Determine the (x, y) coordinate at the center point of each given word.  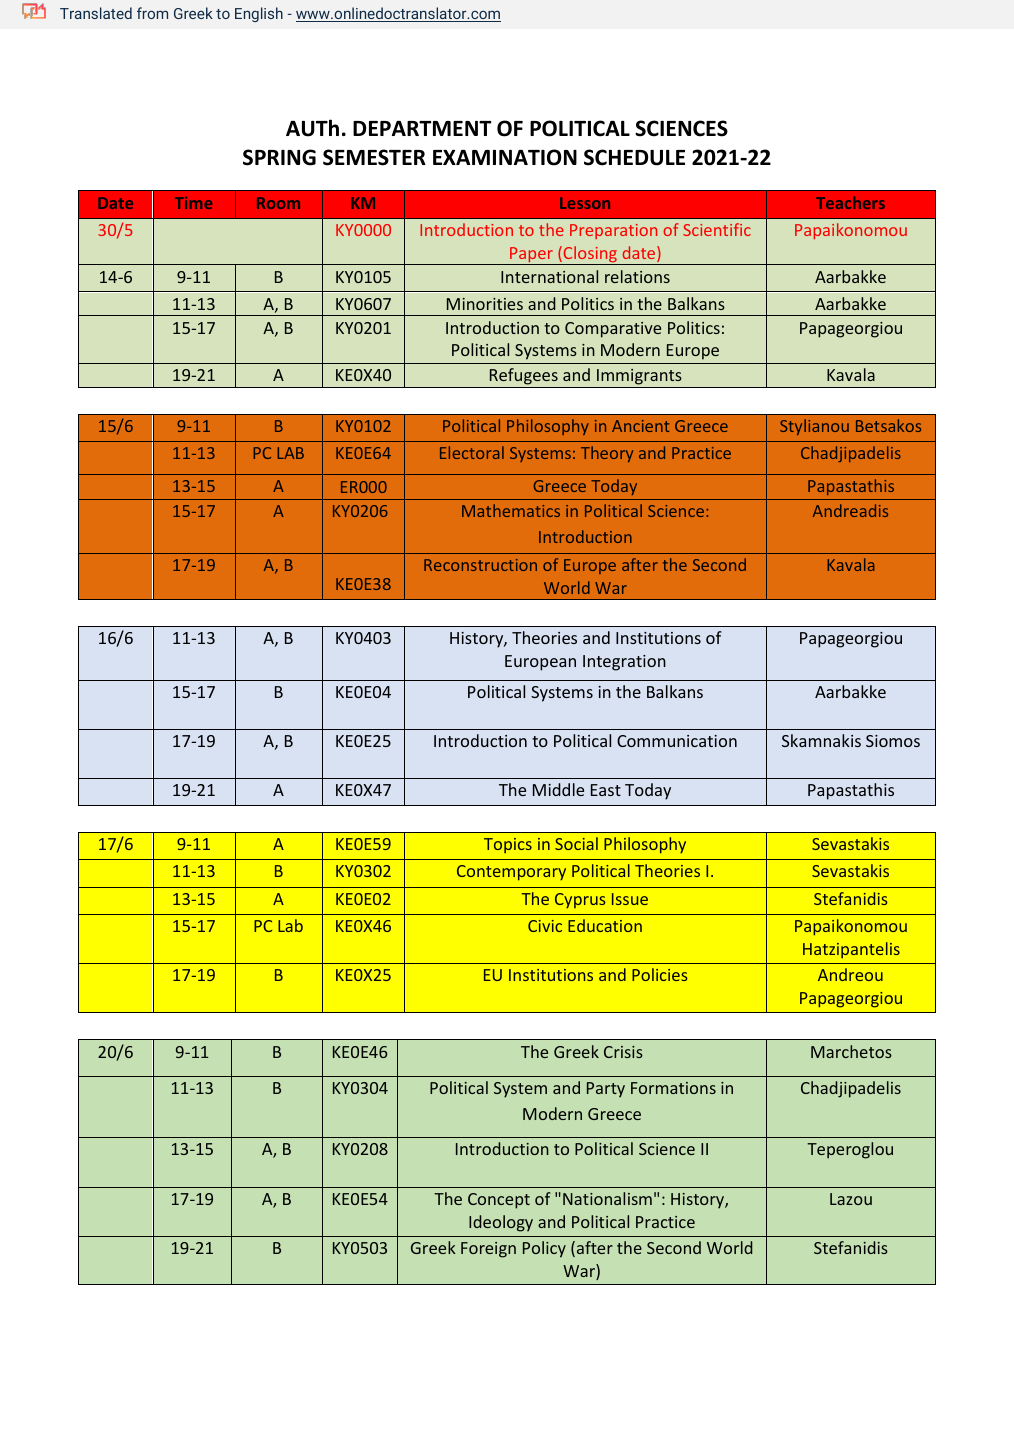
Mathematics (511, 510)
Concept (499, 1201)
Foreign (488, 1250)
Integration (624, 663)
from (152, 13)
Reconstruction (480, 565)
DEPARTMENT (422, 128)
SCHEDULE (634, 157)
